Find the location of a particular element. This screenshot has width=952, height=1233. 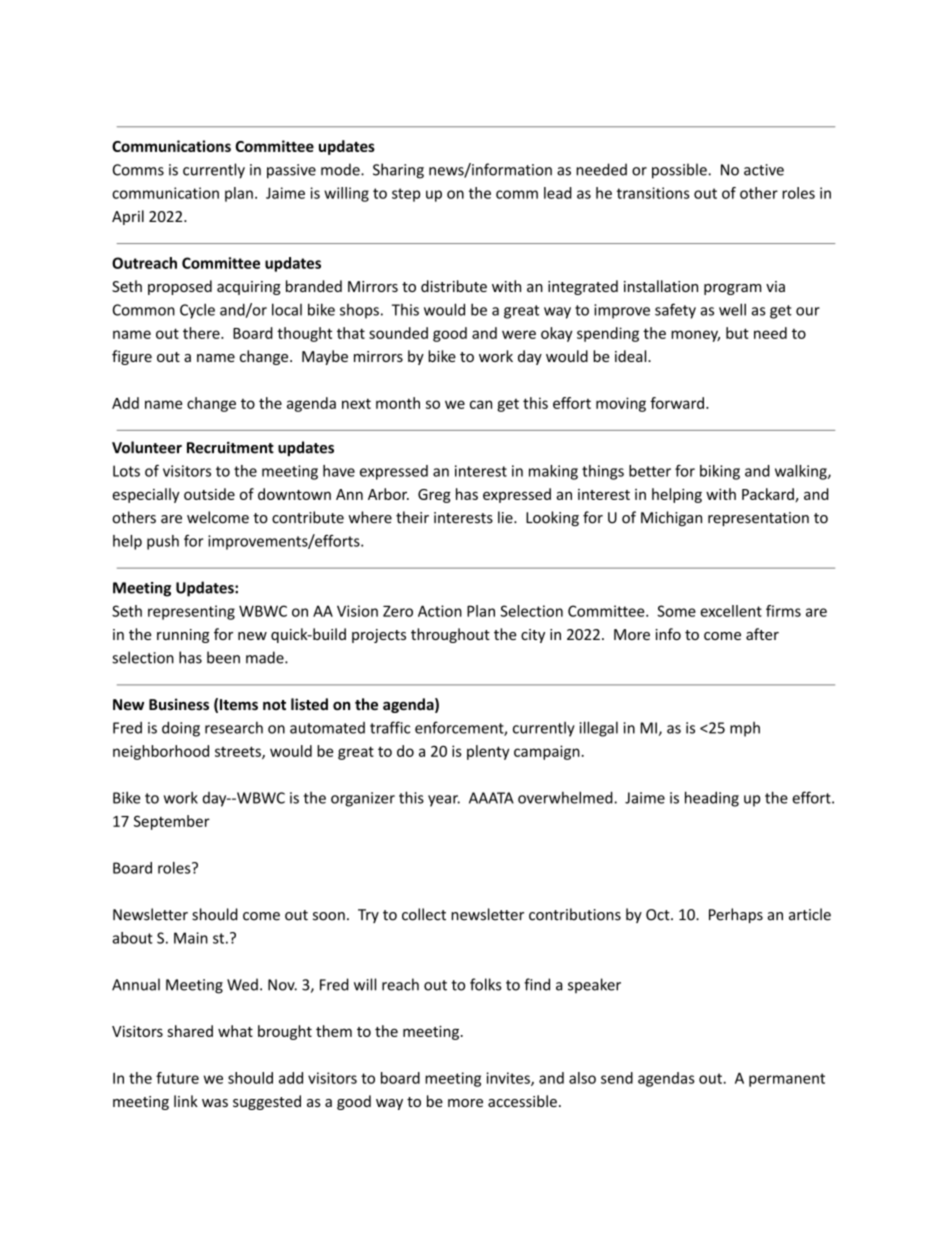

throughout is located at coordinates (450, 635).
